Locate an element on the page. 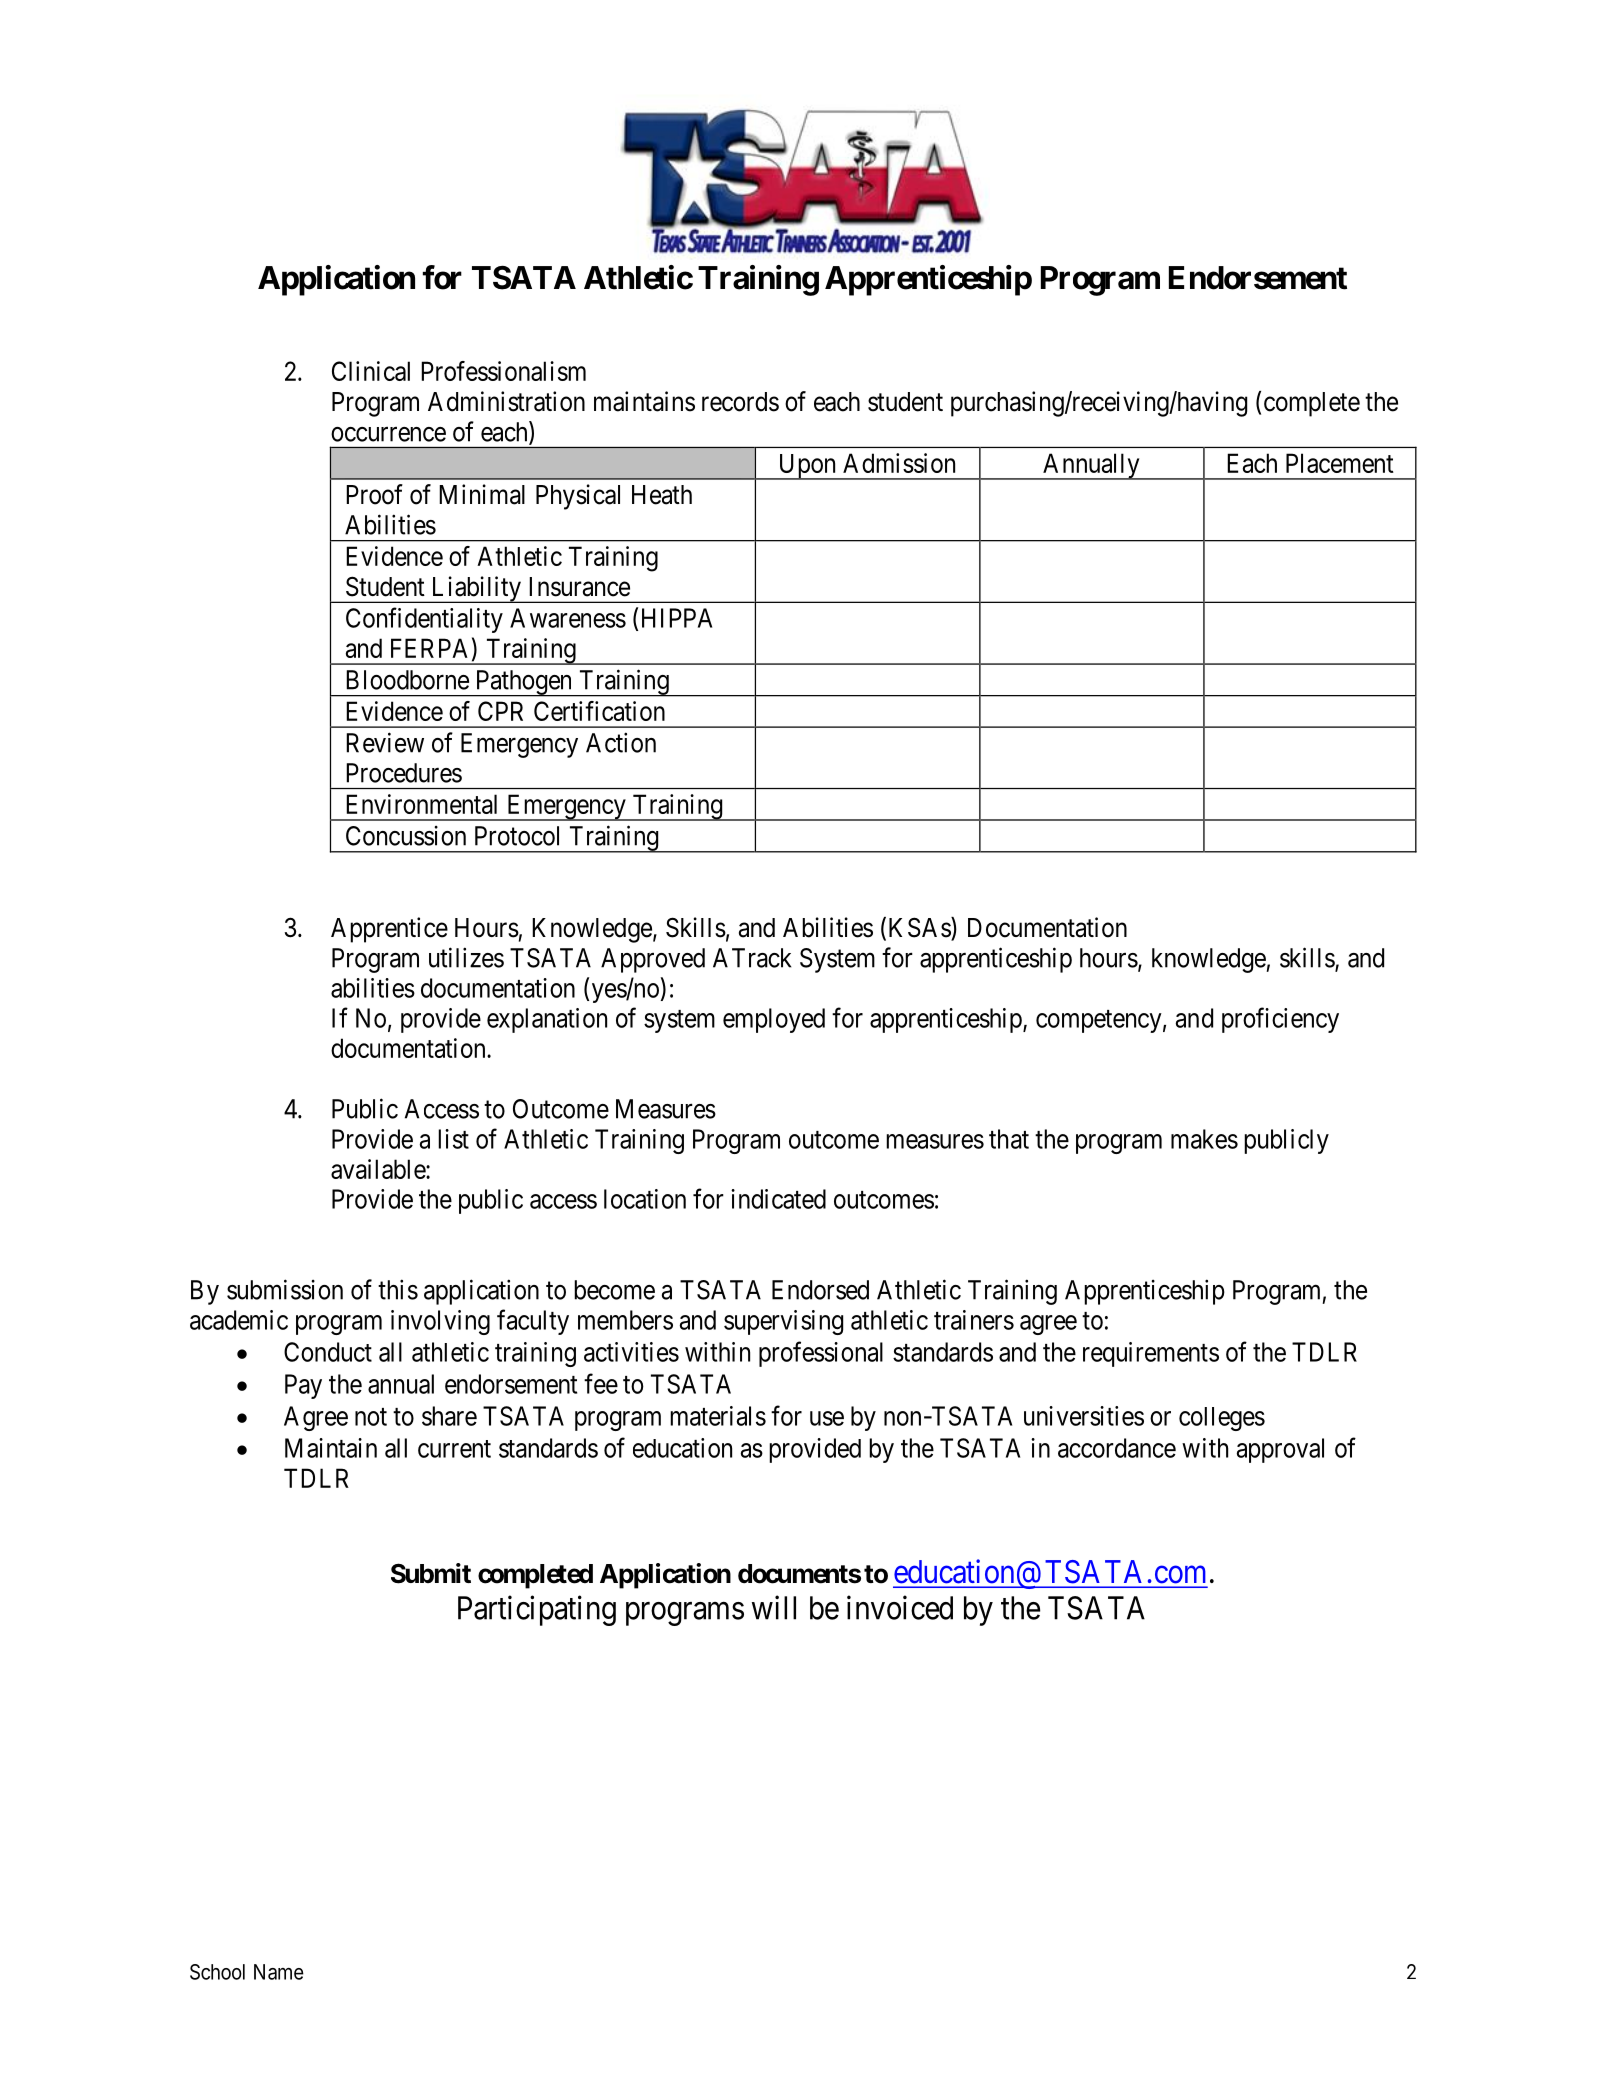 This document has width=1605, height=2078. Name is located at coordinates (279, 1972).
